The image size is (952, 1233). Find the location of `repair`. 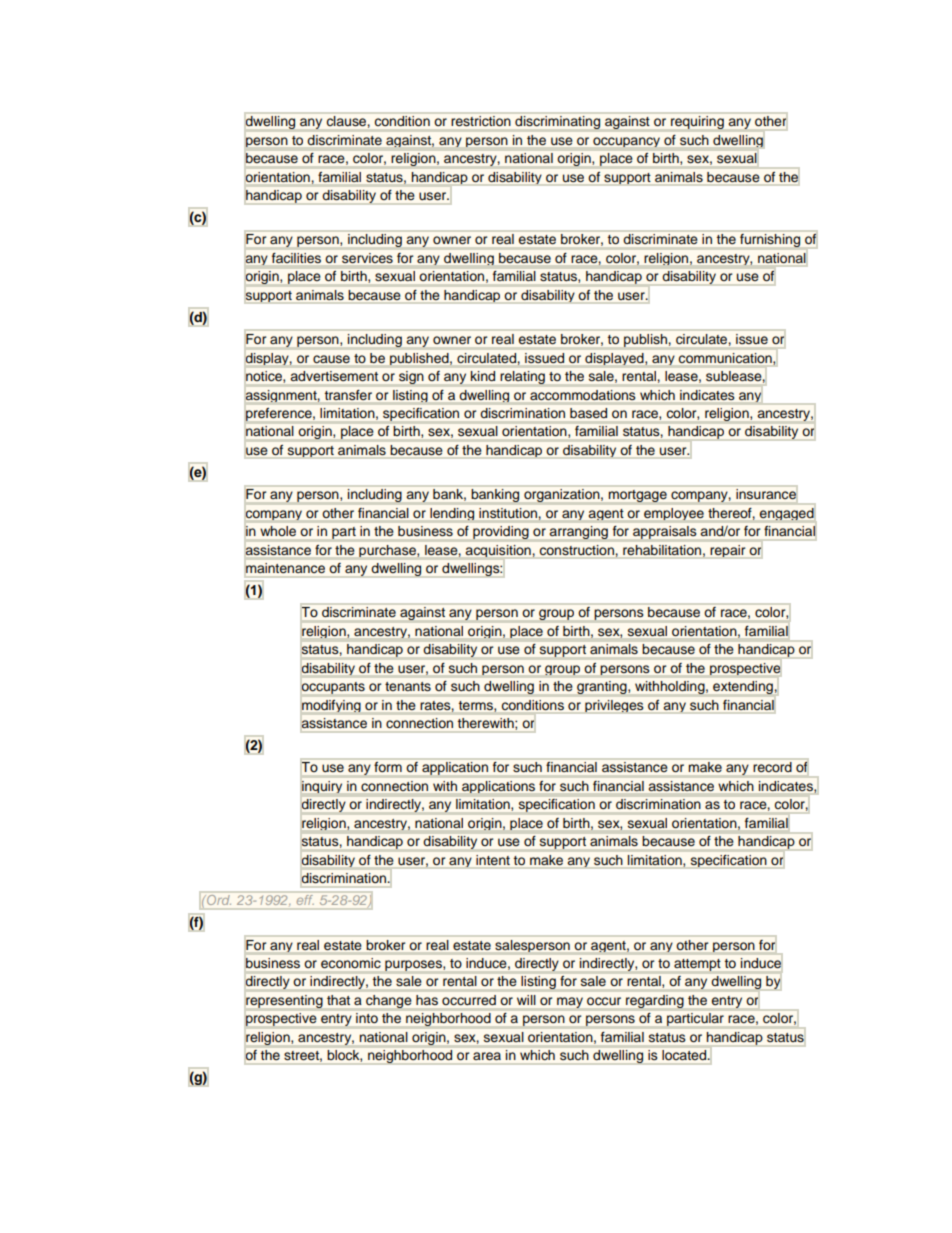

repair is located at coordinates (727, 551).
